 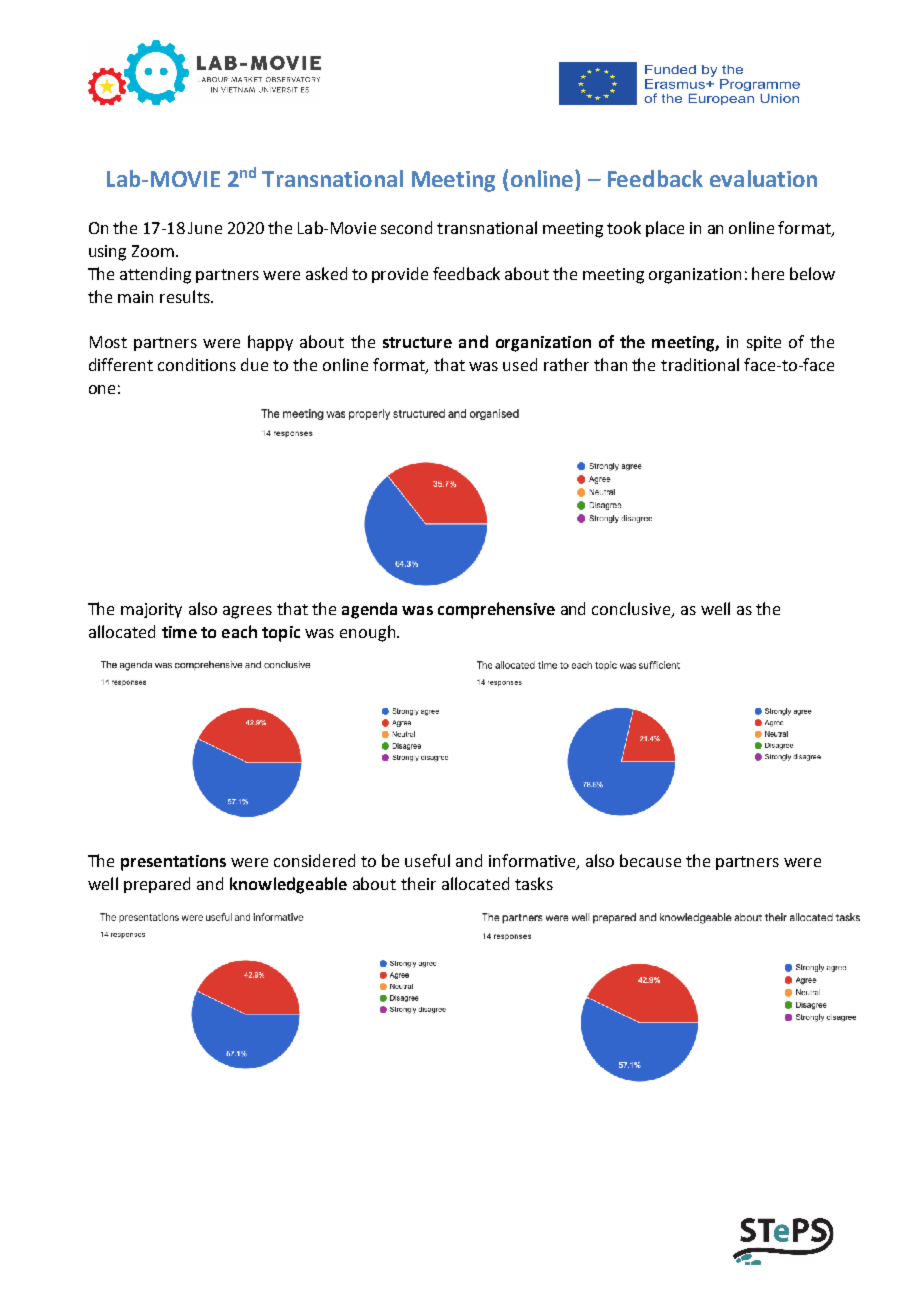 I want to click on because, so click(x=650, y=860).
